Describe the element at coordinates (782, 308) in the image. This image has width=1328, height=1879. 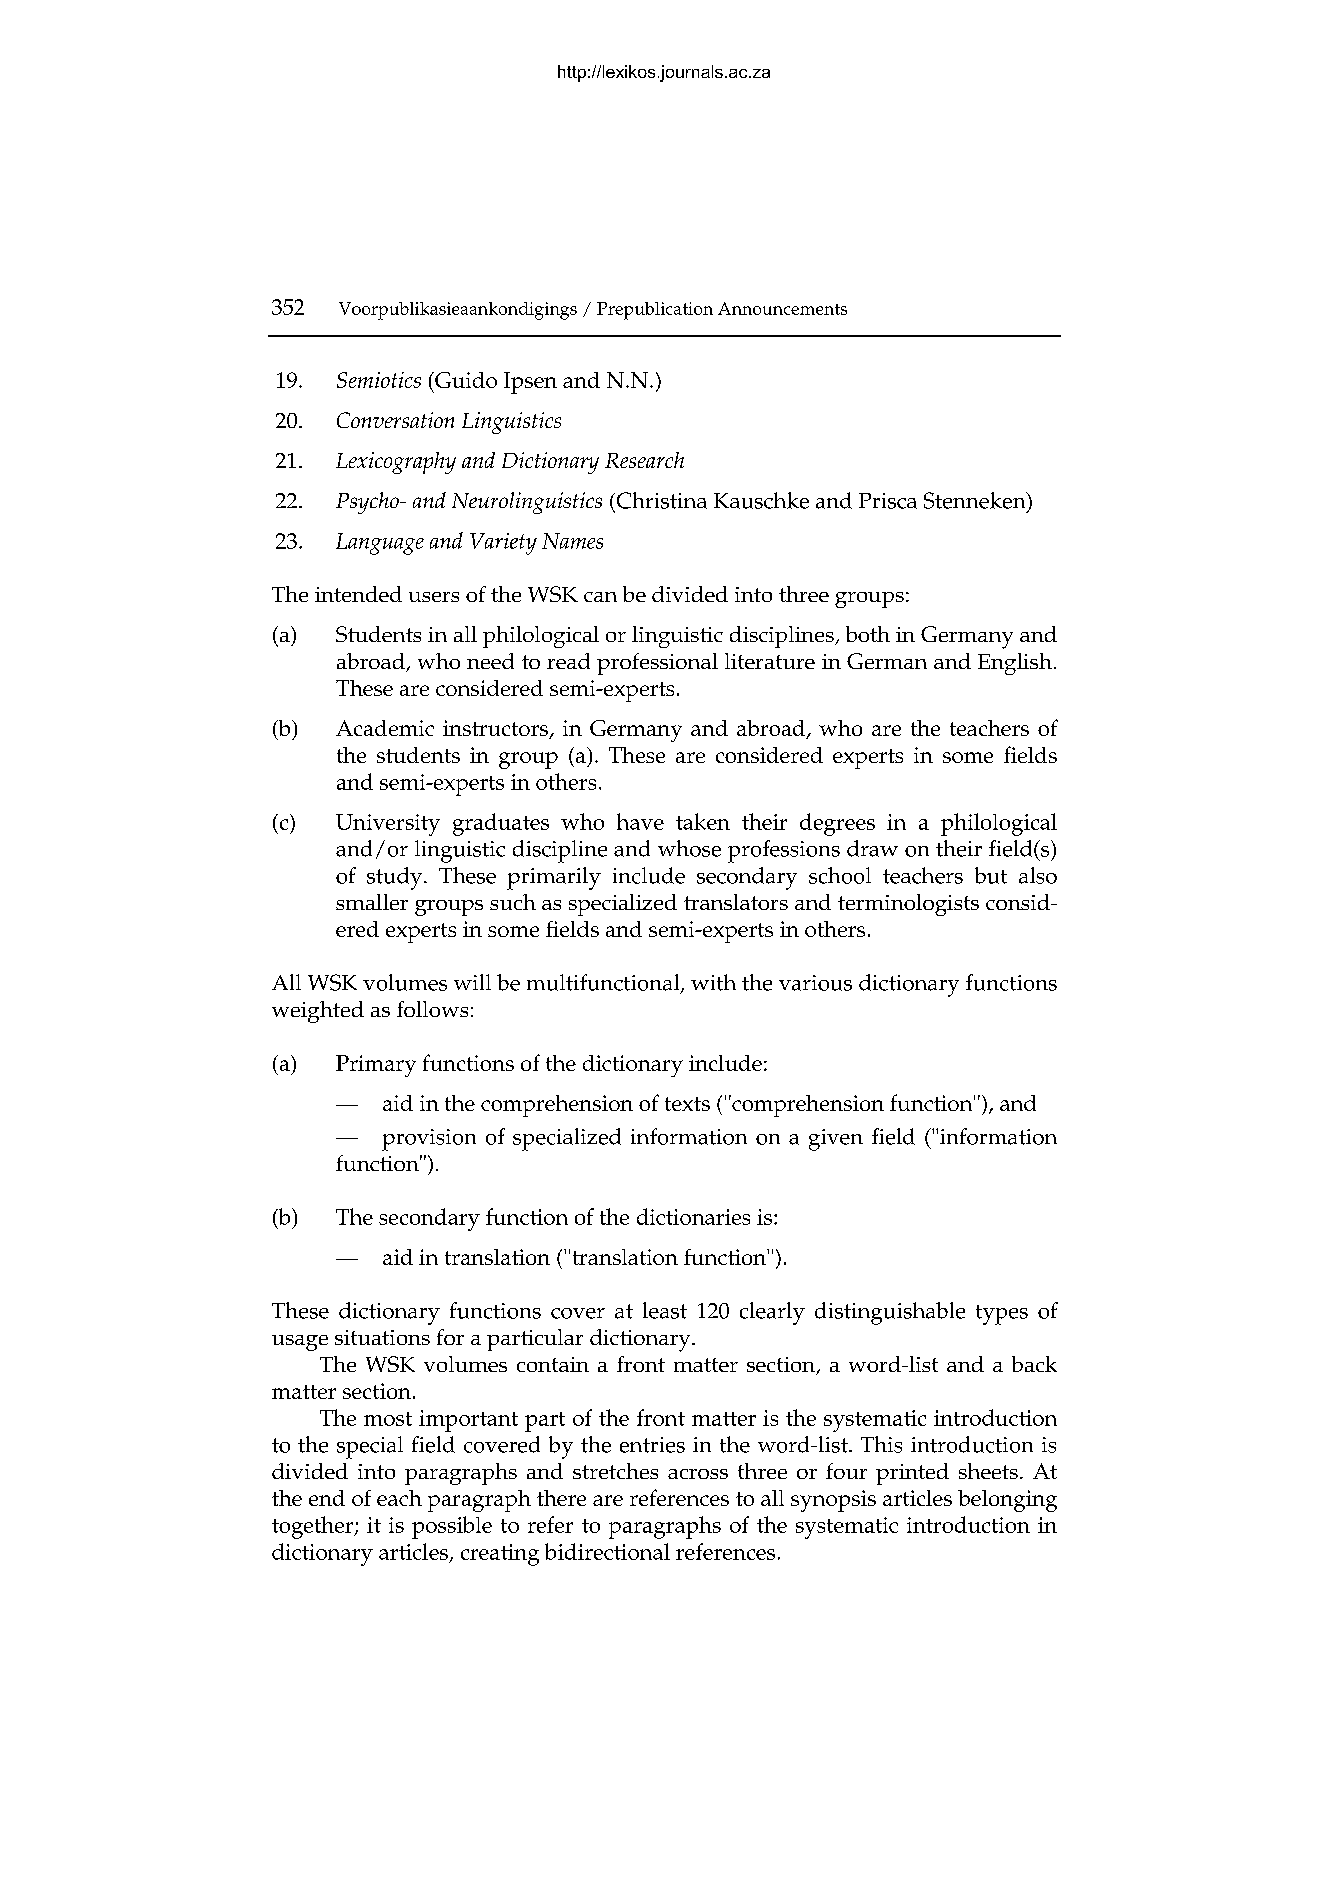
I see `Announcements` at that location.
